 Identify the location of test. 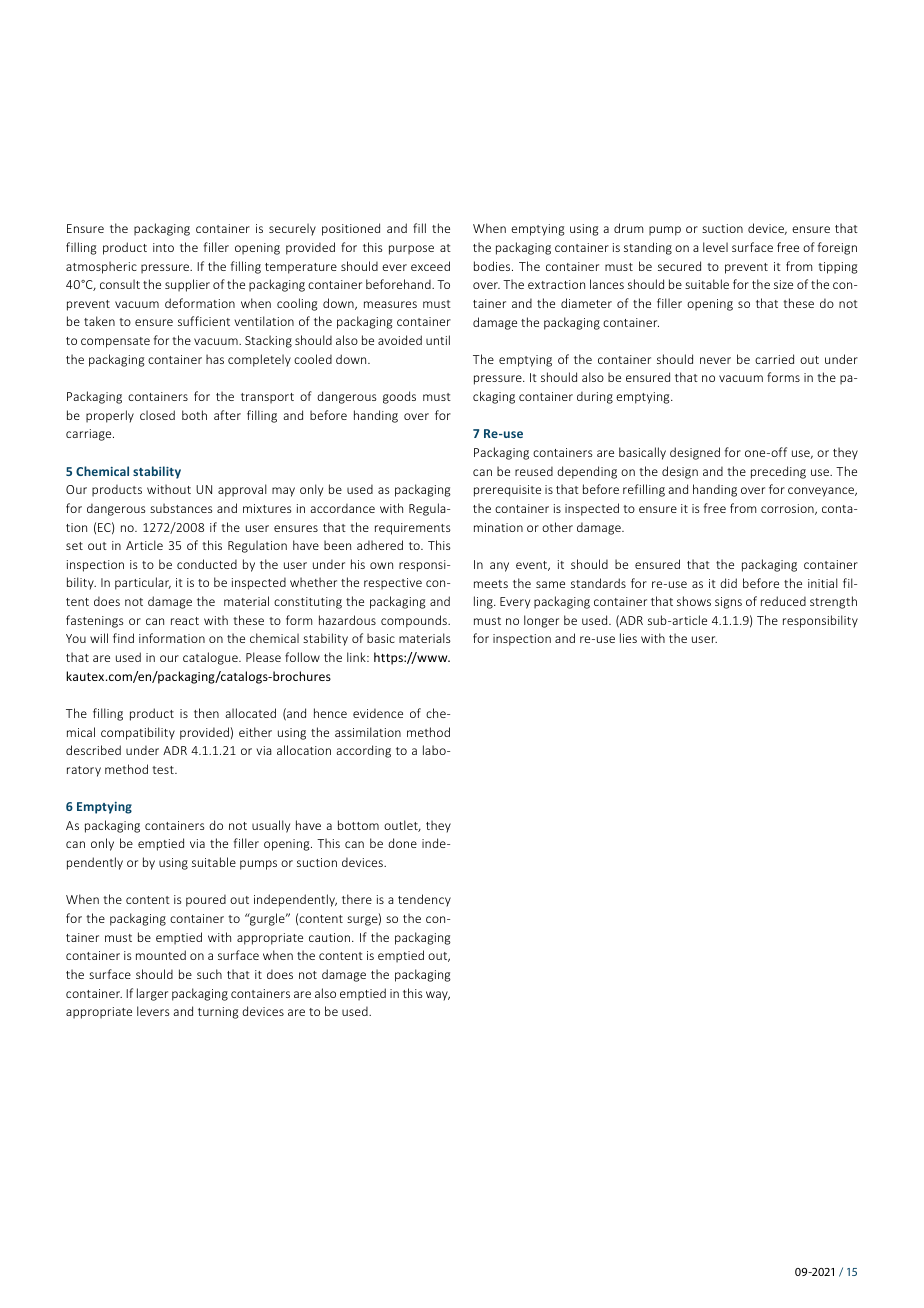
(164, 770).
